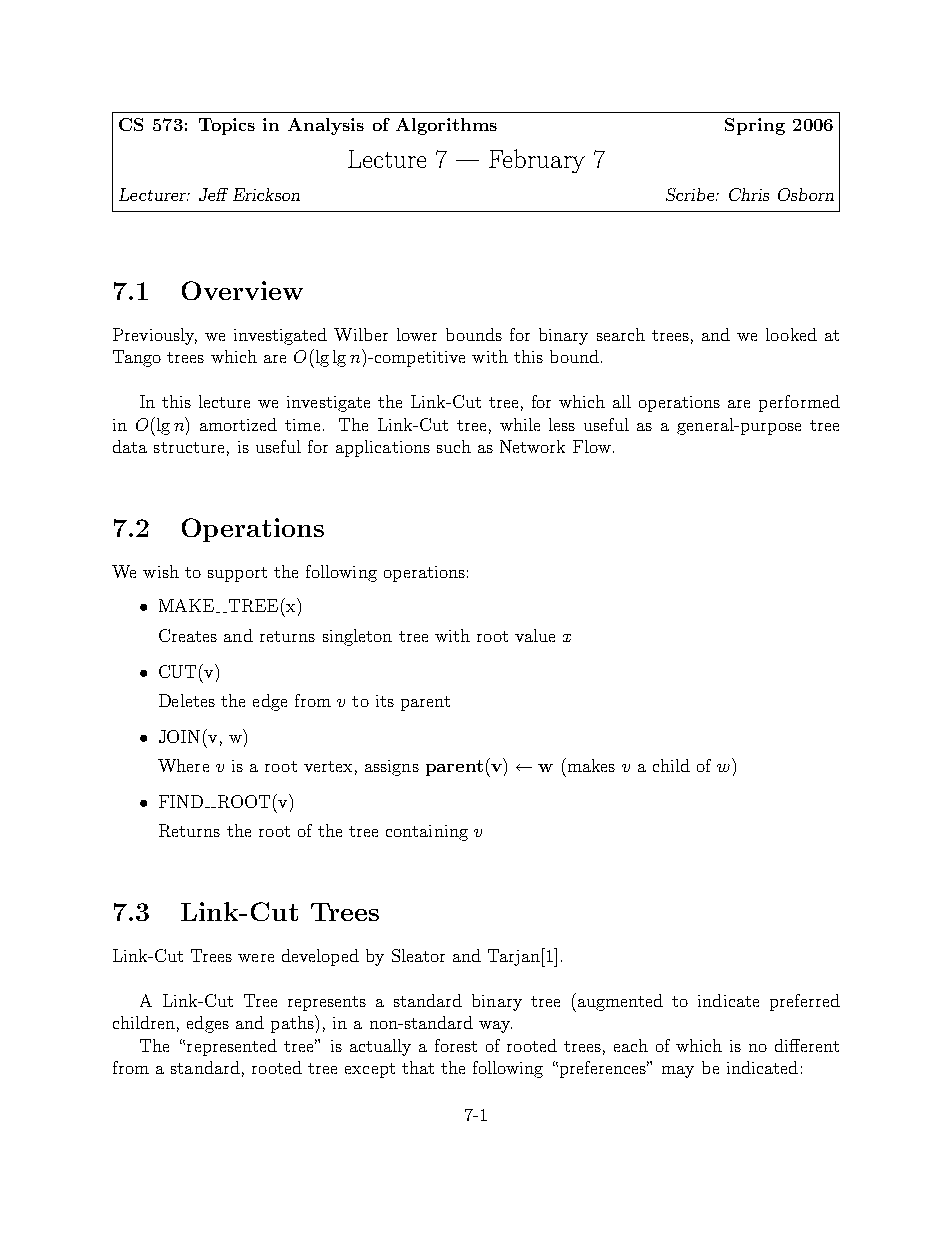 This screenshot has height=1233, width=952. What do you see at coordinates (454, 446) in the screenshot?
I see `such` at bounding box center [454, 446].
